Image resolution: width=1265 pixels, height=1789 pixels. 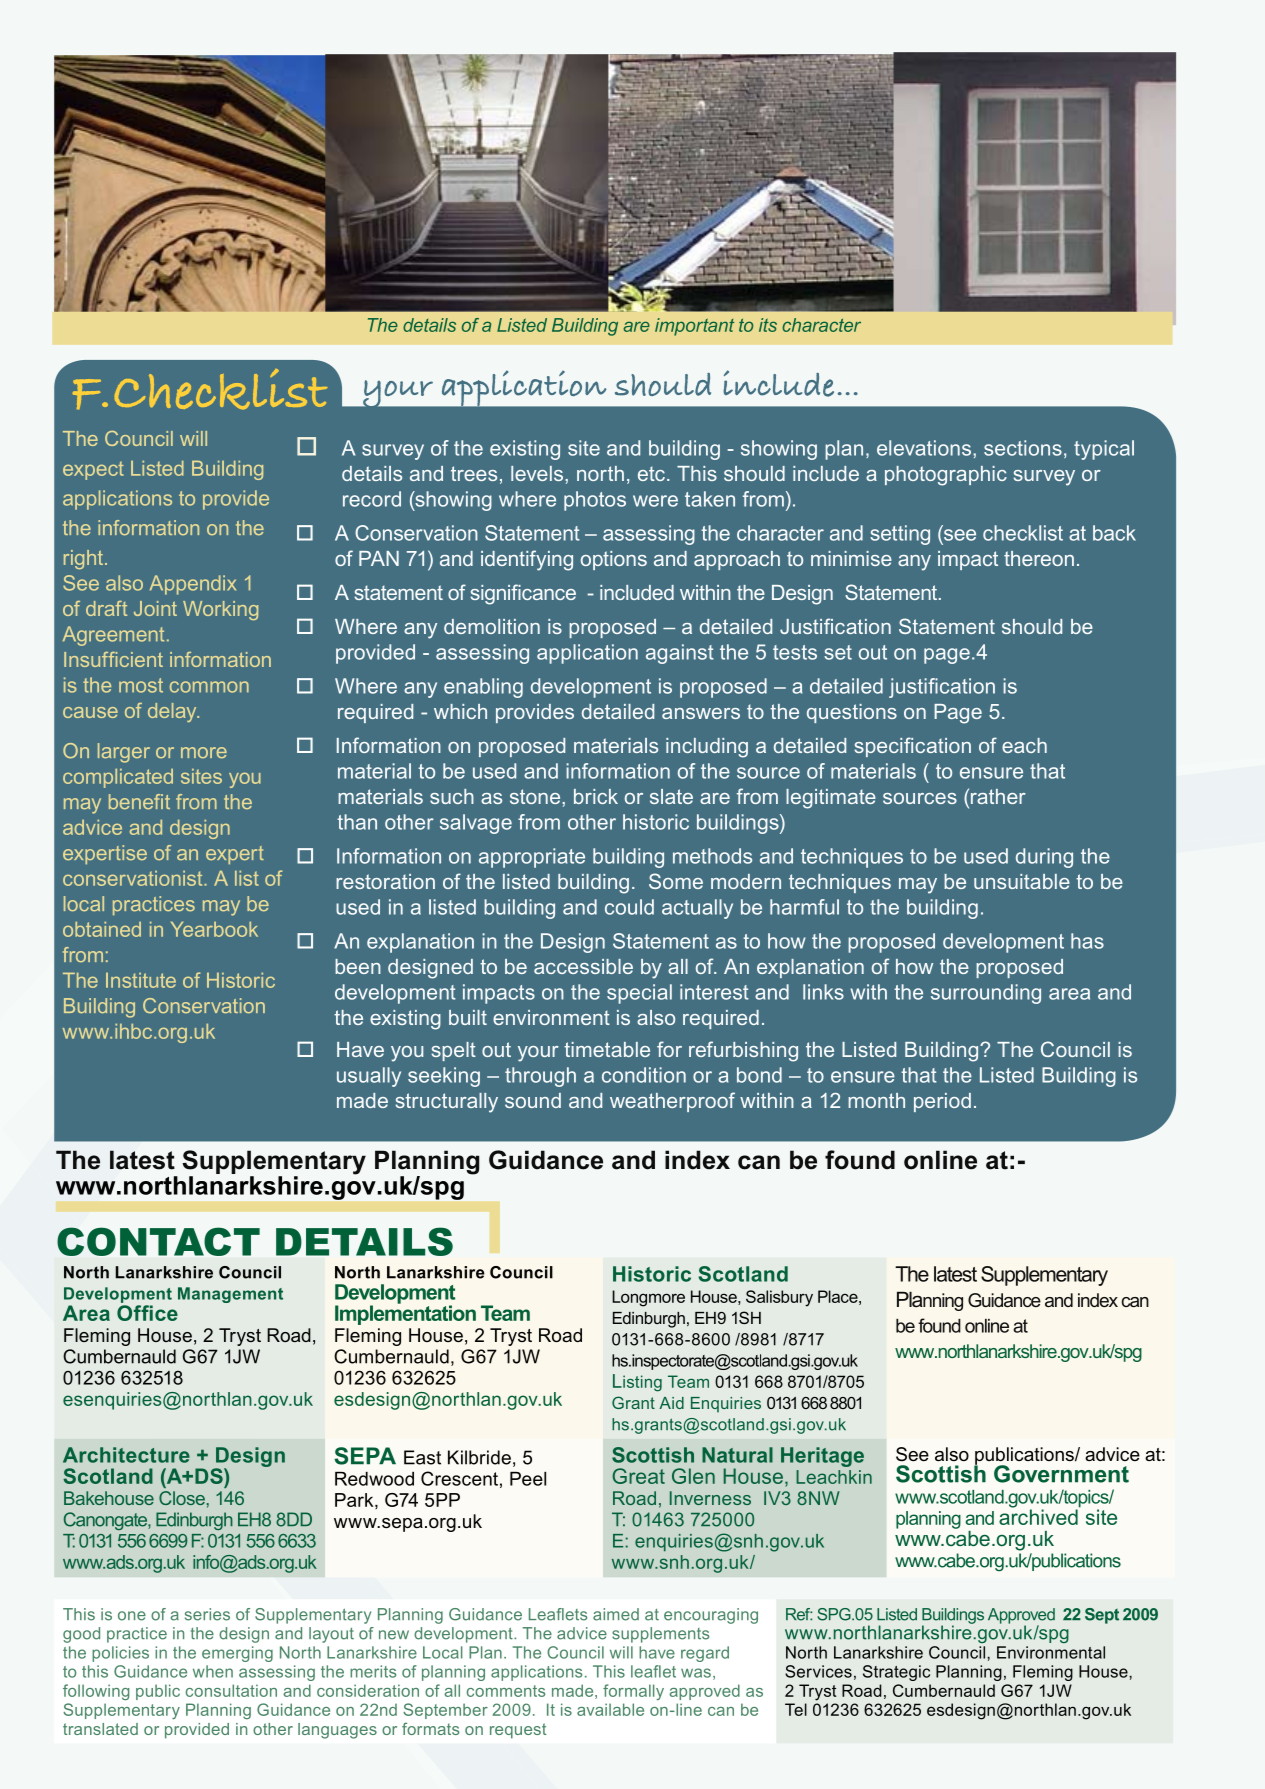 I want to click on thereon, so click(x=1039, y=558).
